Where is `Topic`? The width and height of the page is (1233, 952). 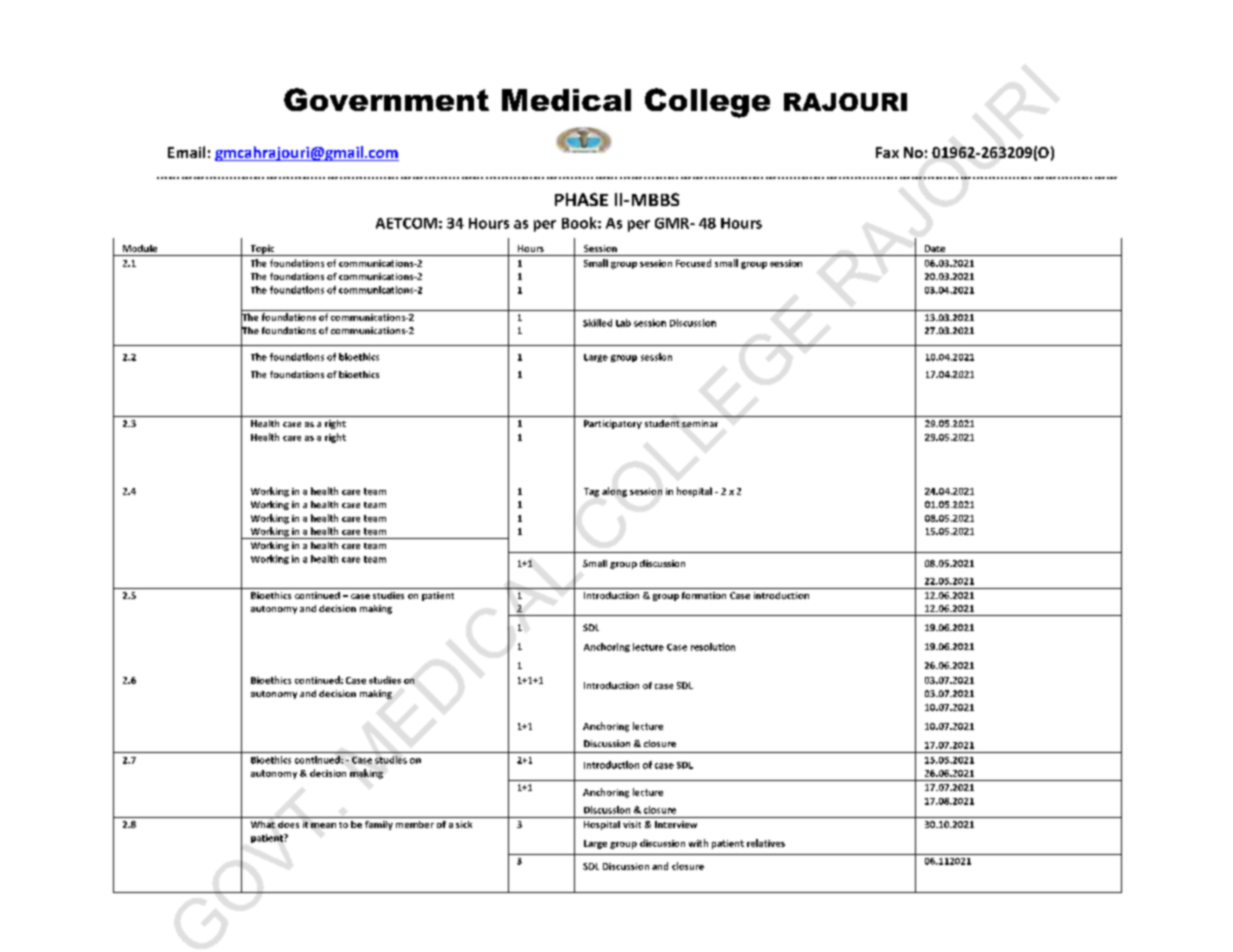
Topic is located at coordinates (262, 250).
